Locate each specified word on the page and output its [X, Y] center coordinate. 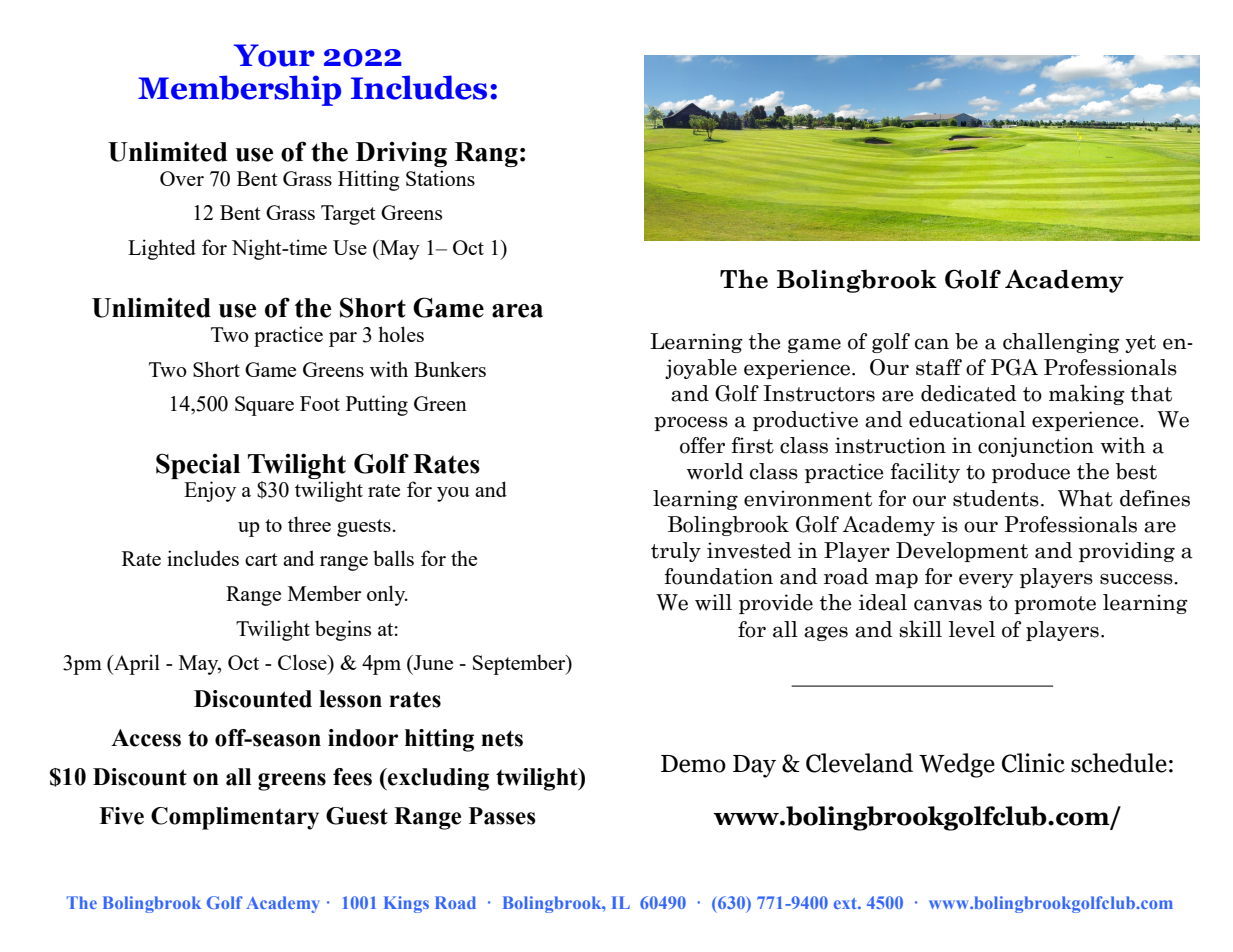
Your [274, 55]
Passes [502, 816]
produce [1031, 473]
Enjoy [210, 491]
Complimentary [235, 818]
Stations [440, 178]
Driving [401, 154]
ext [846, 903]
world [715, 471]
